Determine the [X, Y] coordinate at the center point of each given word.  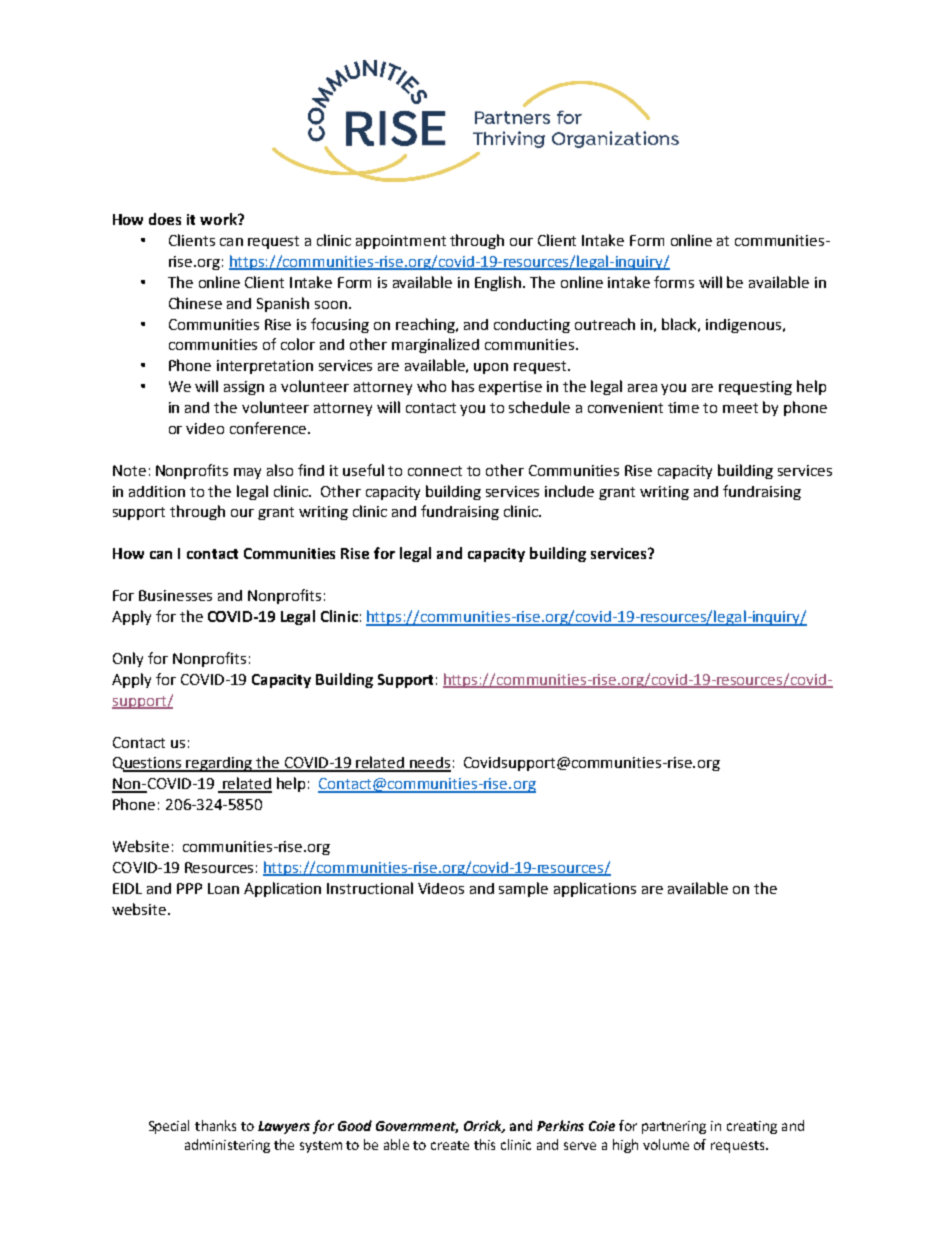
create [450, 1145]
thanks [215, 1125]
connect [435, 471]
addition [157, 491]
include [569, 491]
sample [523, 889]
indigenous [745, 326]
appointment [401, 242]
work [219, 219]
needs [429, 764]
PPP [189, 888]
